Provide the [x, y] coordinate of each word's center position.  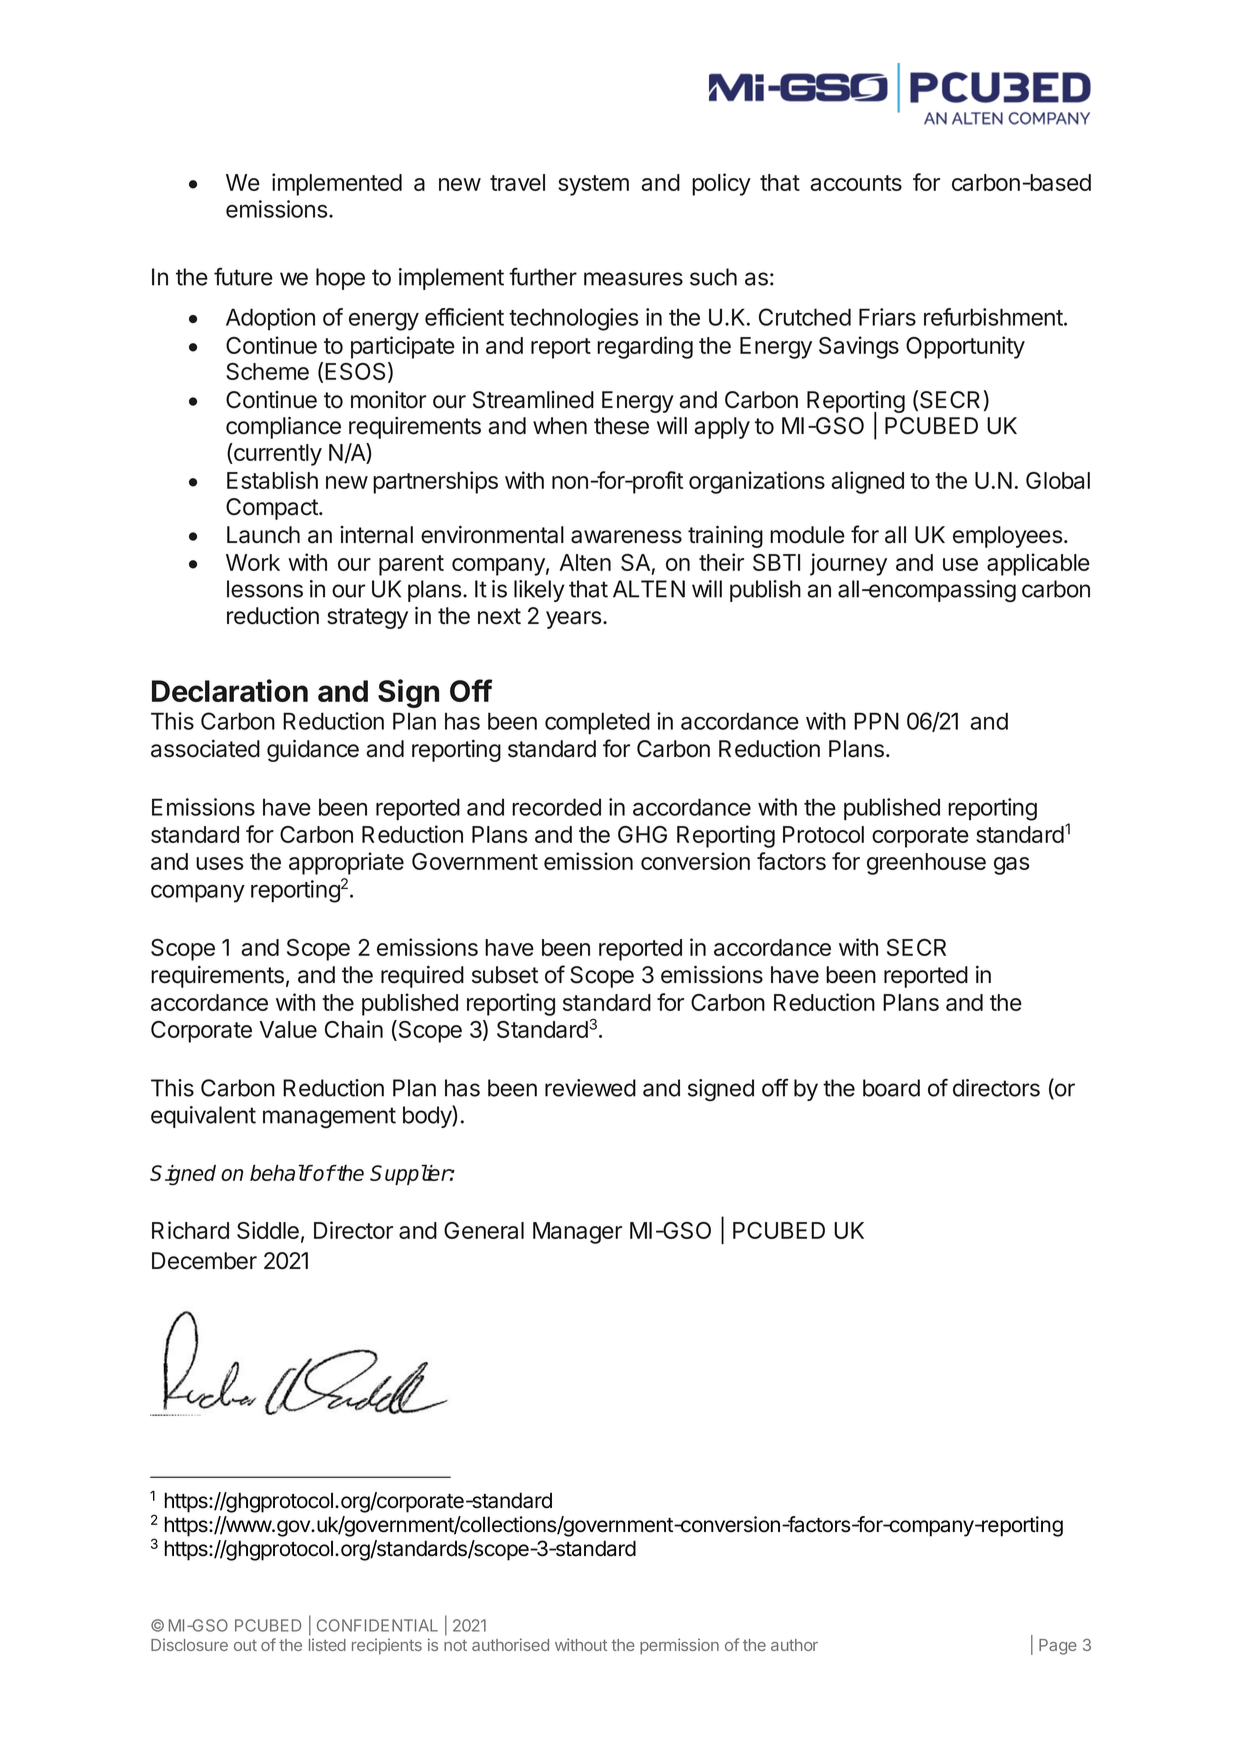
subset [505, 975]
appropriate [346, 863]
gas [1011, 866]
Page [1058, 1647]
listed [327, 1644]
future [243, 276]
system [593, 185]
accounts [856, 183]
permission [679, 1646]
